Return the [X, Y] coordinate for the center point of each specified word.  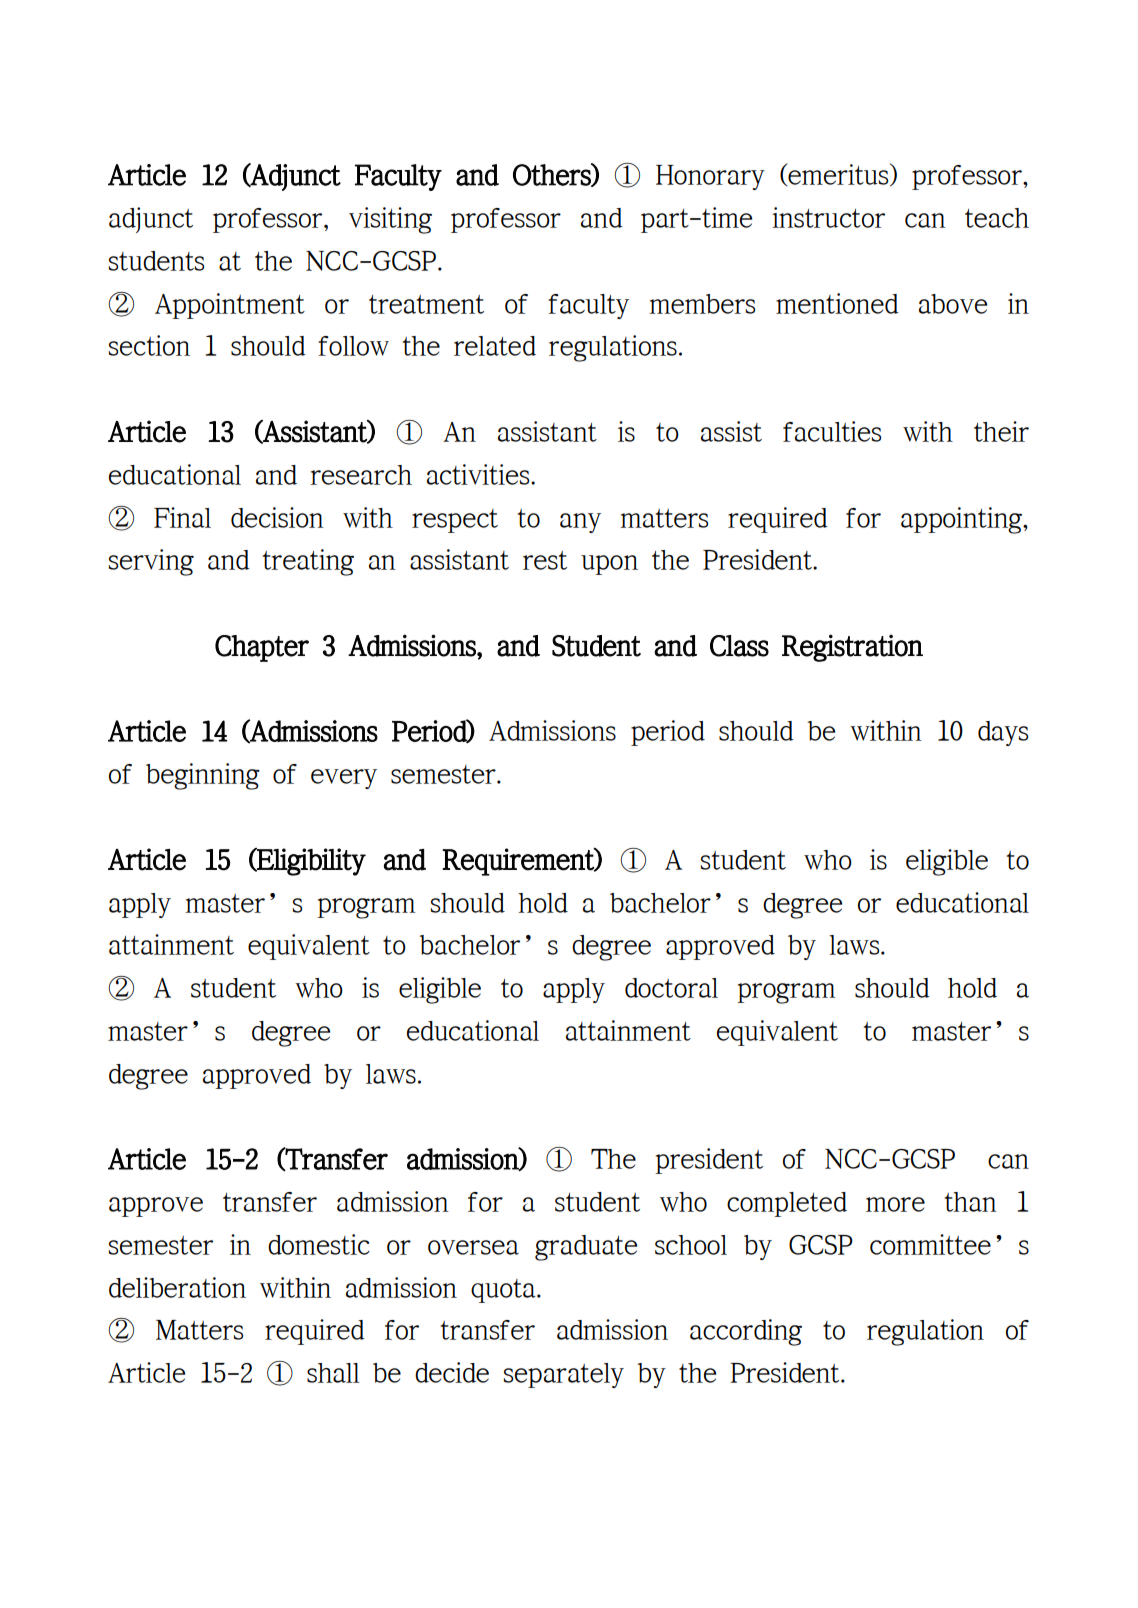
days [1003, 733]
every [344, 779]
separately [564, 1375]
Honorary [710, 177]
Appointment [230, 306]
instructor [828, 217]
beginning [203, 776]
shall [333, 1373]
